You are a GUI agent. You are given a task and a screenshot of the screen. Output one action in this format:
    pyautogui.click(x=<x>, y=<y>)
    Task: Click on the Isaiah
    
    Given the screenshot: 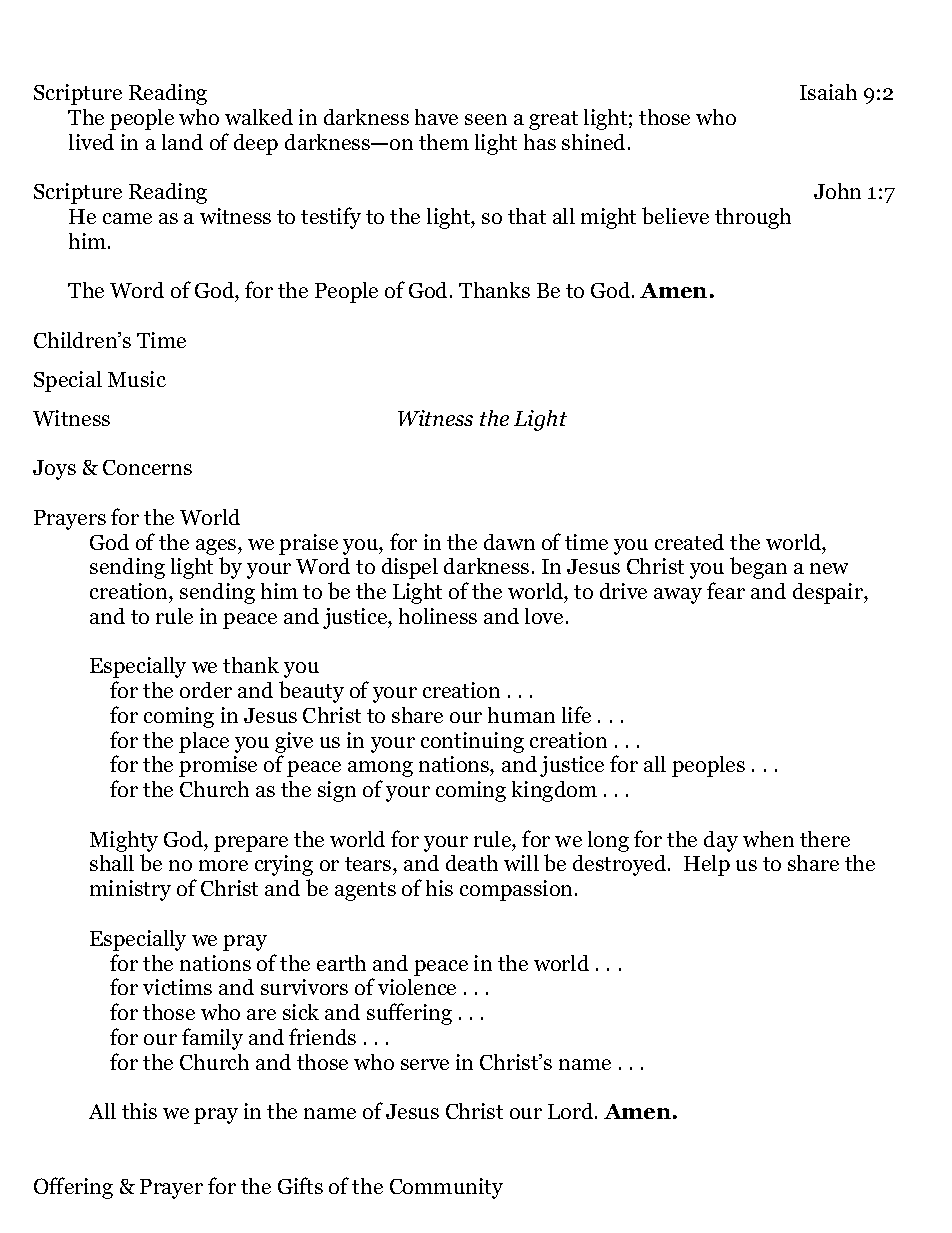 What is the action you would take?
    pyautogui.click(x=828, y=92)
